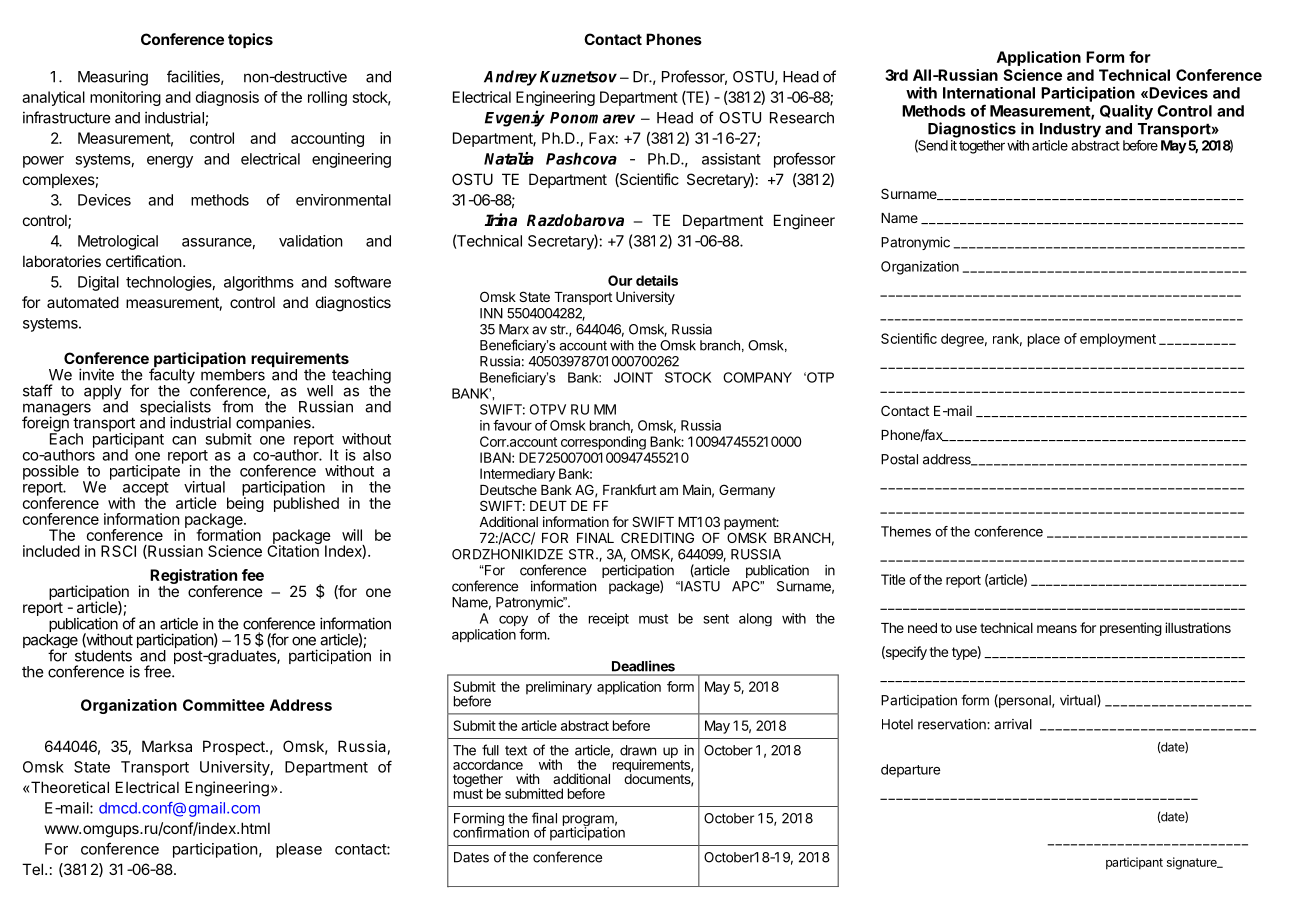  Describe the element at coordinates (1057, 629) in the document. I see `means` at that location.
